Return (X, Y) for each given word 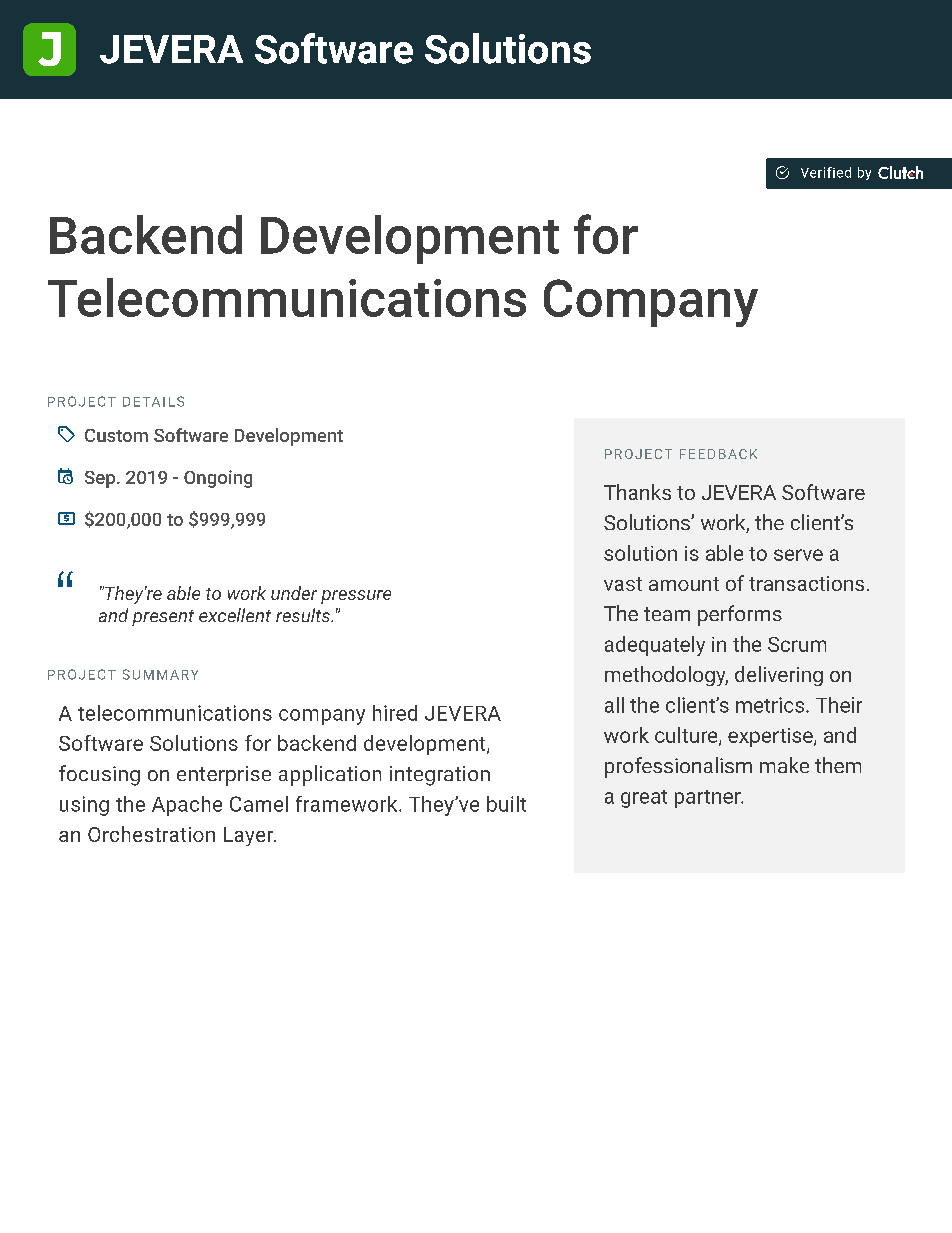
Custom (116, 435)
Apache (187, 806)
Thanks (637, 492)
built (506, 804)
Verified (826, 172)
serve (798, 555)
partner (709, 799)
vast (623, 584)
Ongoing (218, 479)
